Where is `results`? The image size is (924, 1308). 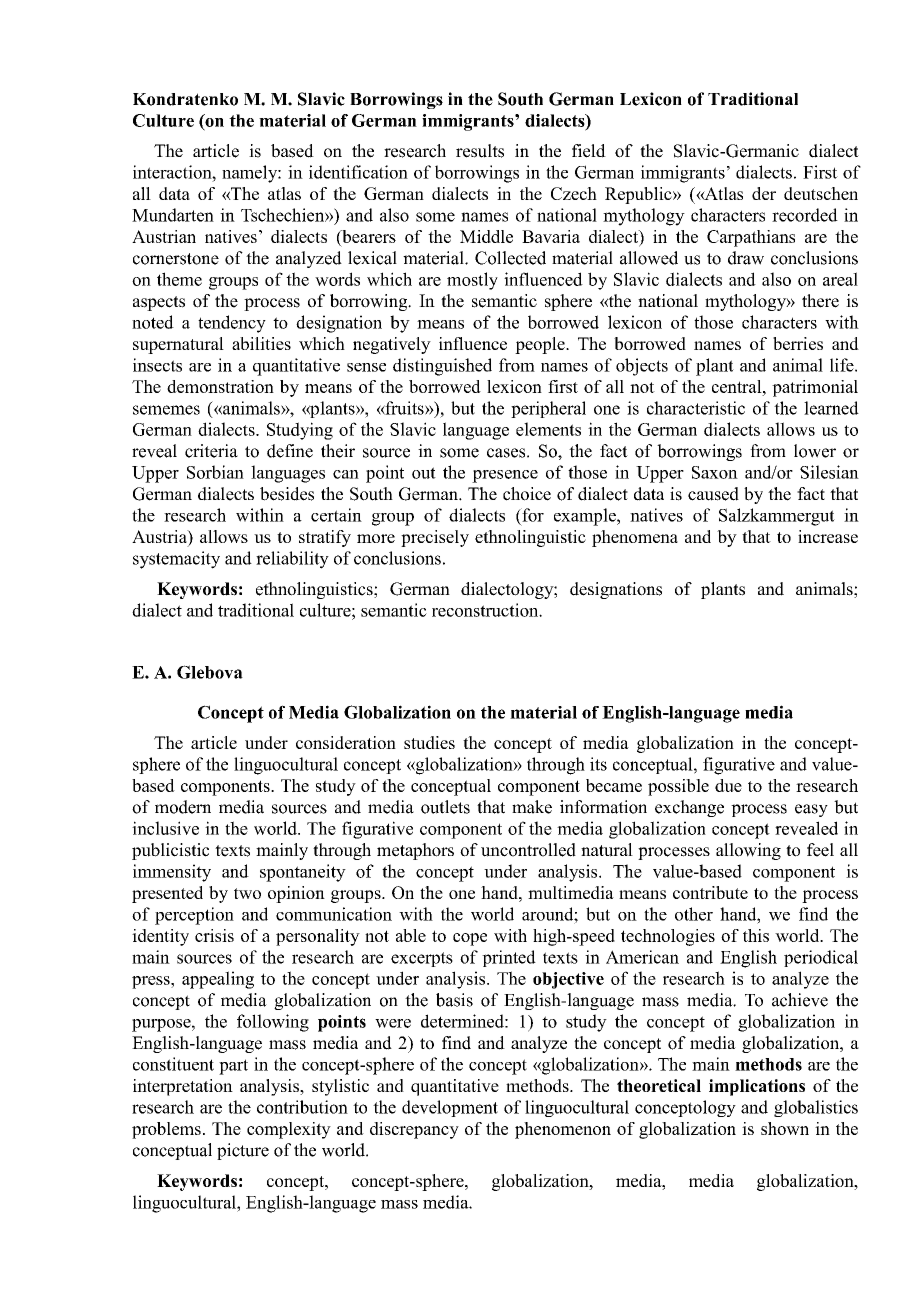
results is located at coordinates (480, 151).
